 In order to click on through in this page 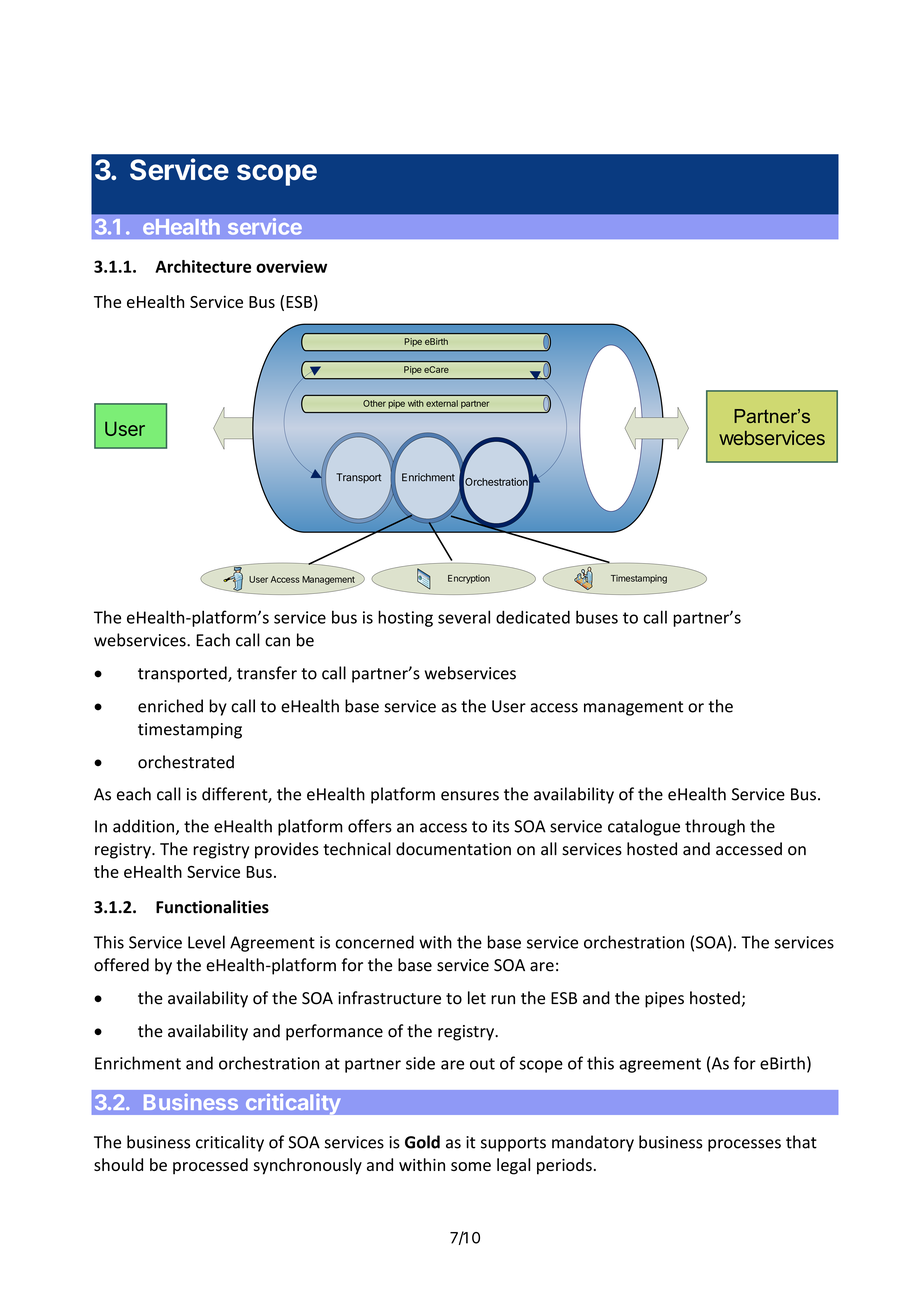, I will do `click(715, 827)`.
